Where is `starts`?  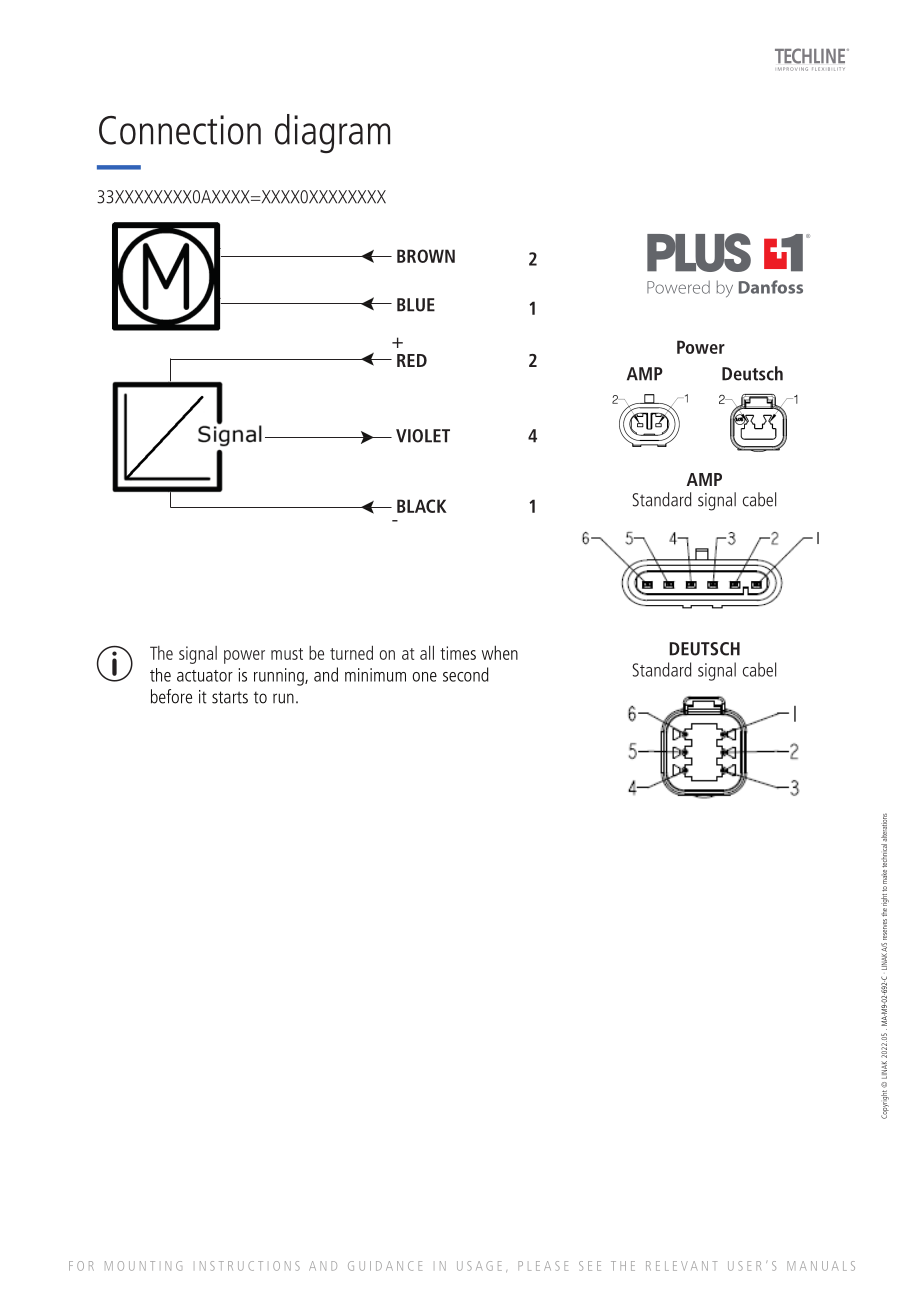 starts is located at coordinates (230, 697).
